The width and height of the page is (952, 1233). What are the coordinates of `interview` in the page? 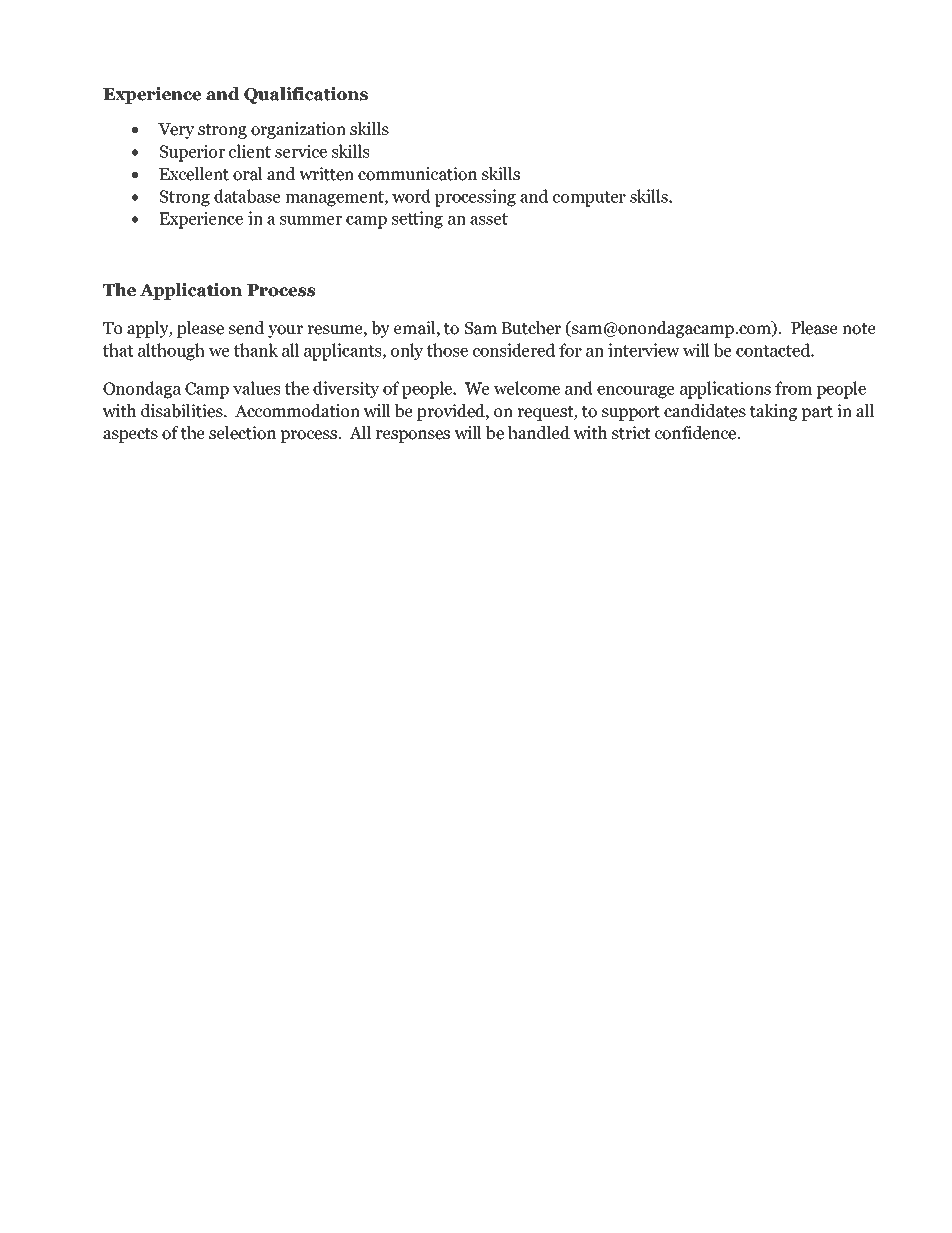 It's located at (644, 350).
